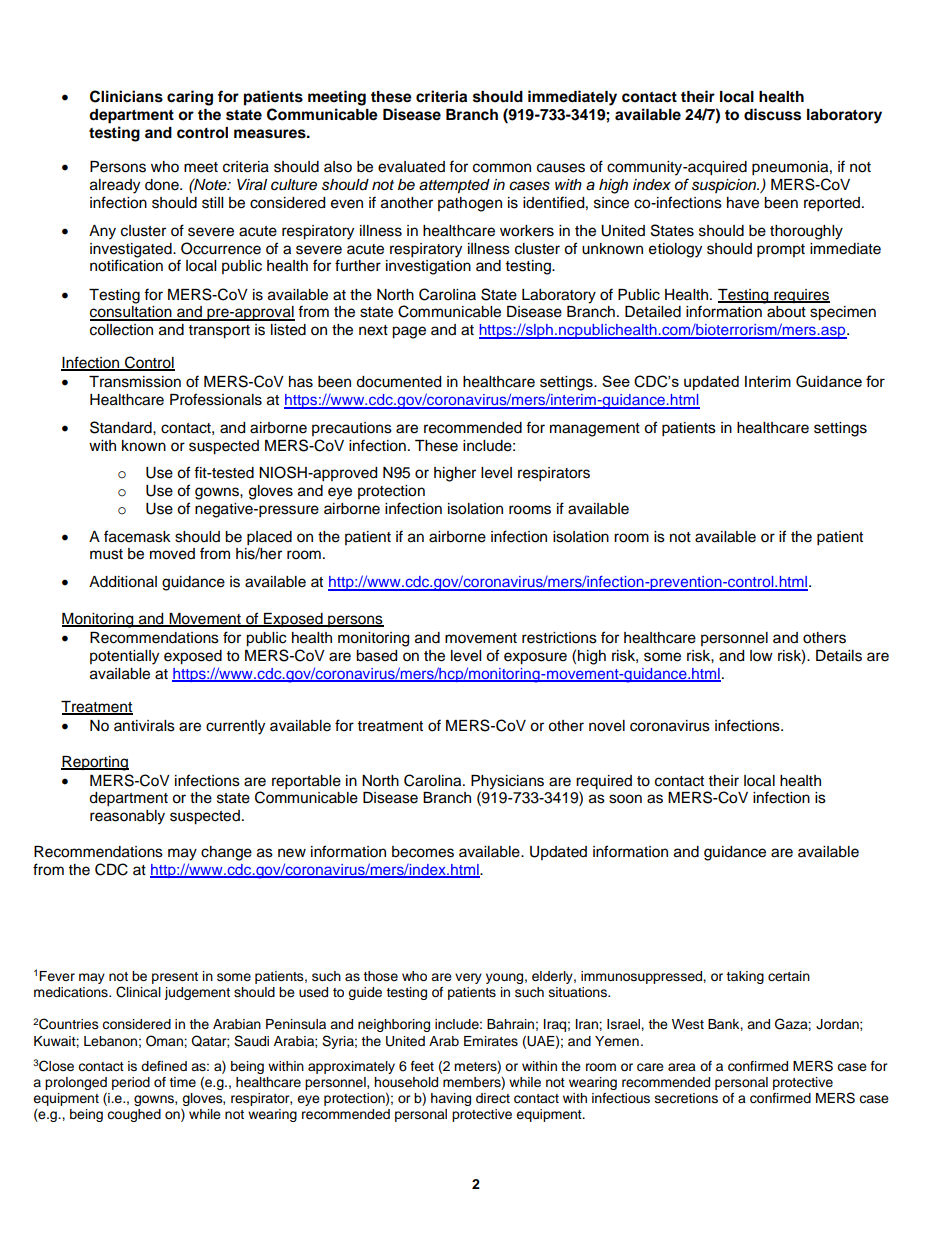 This screenshot has width=952, height=1233. I want to click on precautions, so click(352, 429).
